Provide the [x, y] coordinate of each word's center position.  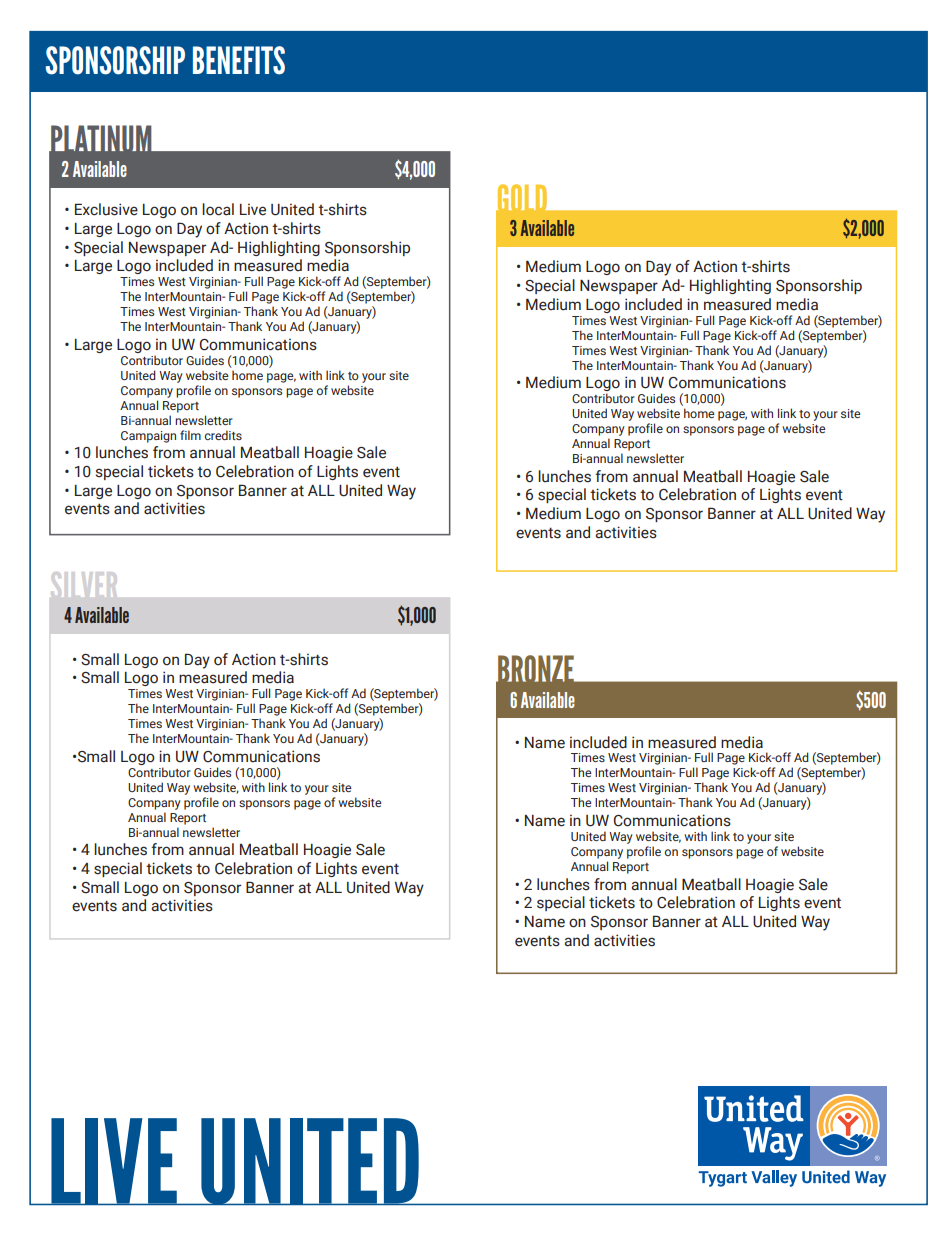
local [218, 209]
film [190, 435]
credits [223, 435]
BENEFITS [239, 60]
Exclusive [106, 209]
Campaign [148, 437]
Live [253, 209]
